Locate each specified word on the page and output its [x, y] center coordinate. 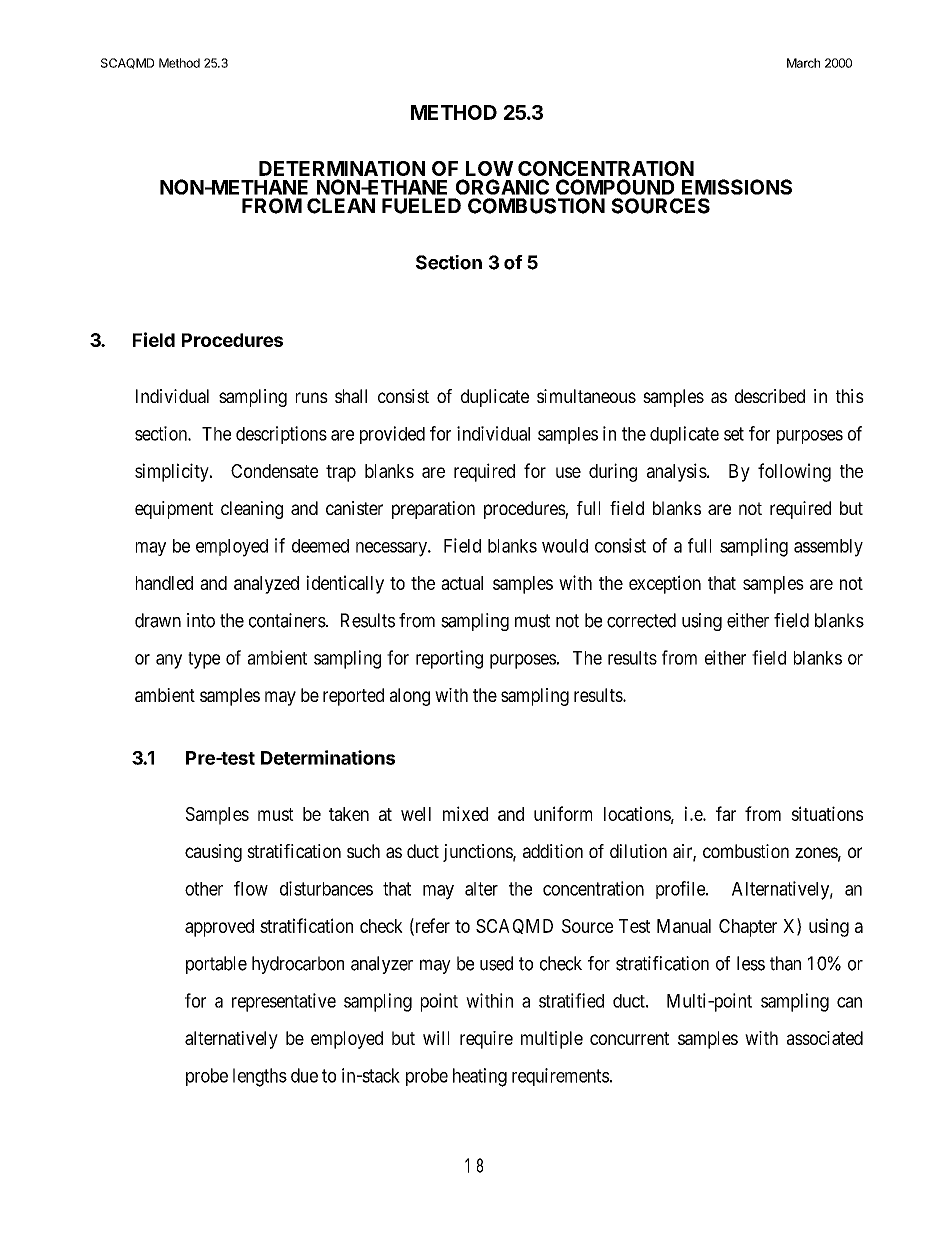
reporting [449, 659]
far [726, 813]
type [204, 660]
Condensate [274, 471]
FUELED [421, 206]
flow [251, 888]
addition [553, 851]
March [803, 63]
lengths [260, 1077]
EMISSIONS [737, 187]
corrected [641, 620]
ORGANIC [502, 187]
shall [351, 396]
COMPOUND [615, 187]
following [794, 472]
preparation [433, 510]
